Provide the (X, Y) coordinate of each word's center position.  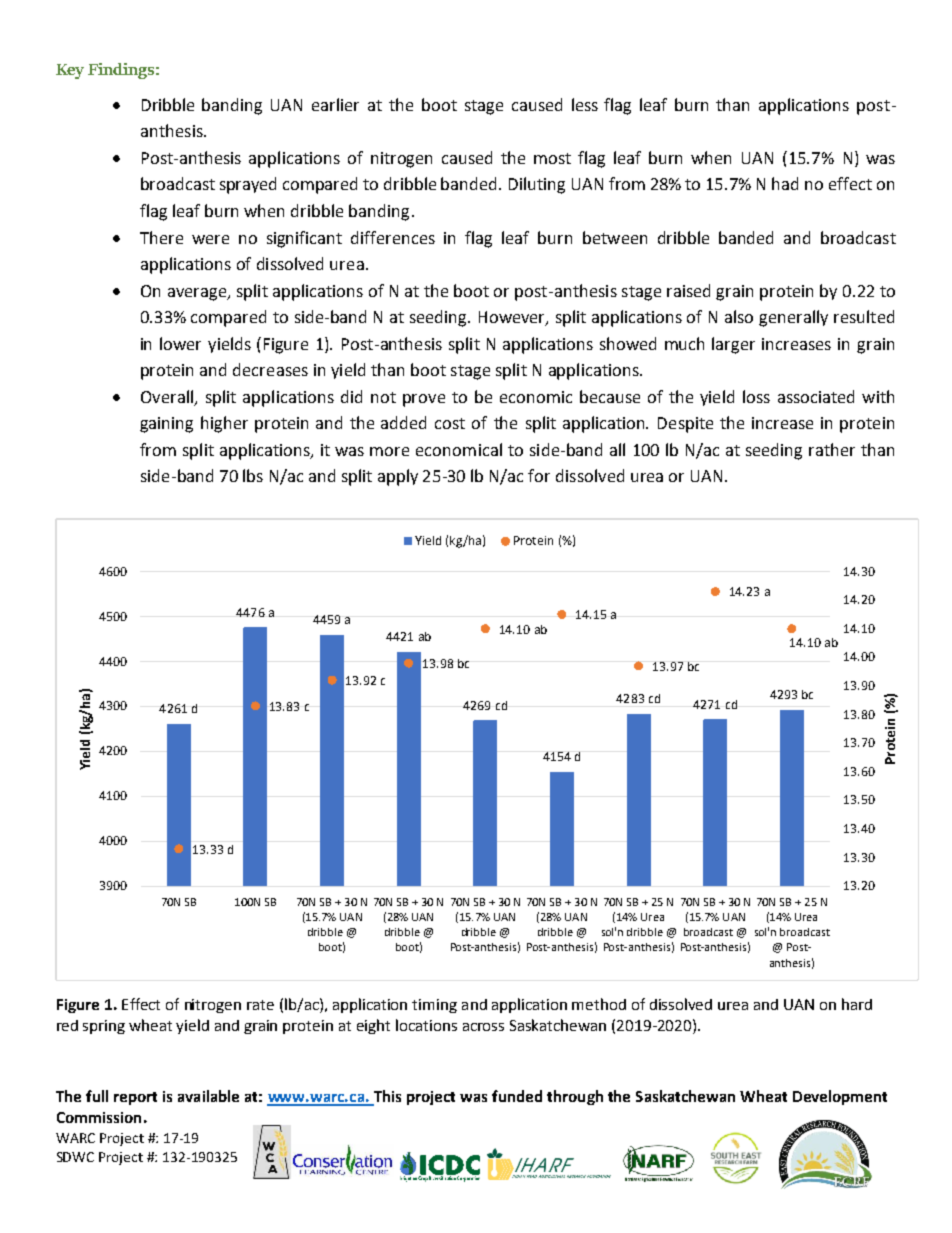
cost (450, 423)
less (585, 104)
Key (70, 71)
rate (260, 1005)
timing (434, 1006)
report (135, 1098)
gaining (166, 425)
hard (857, 1004)
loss (756, 396)
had (785, 183)
